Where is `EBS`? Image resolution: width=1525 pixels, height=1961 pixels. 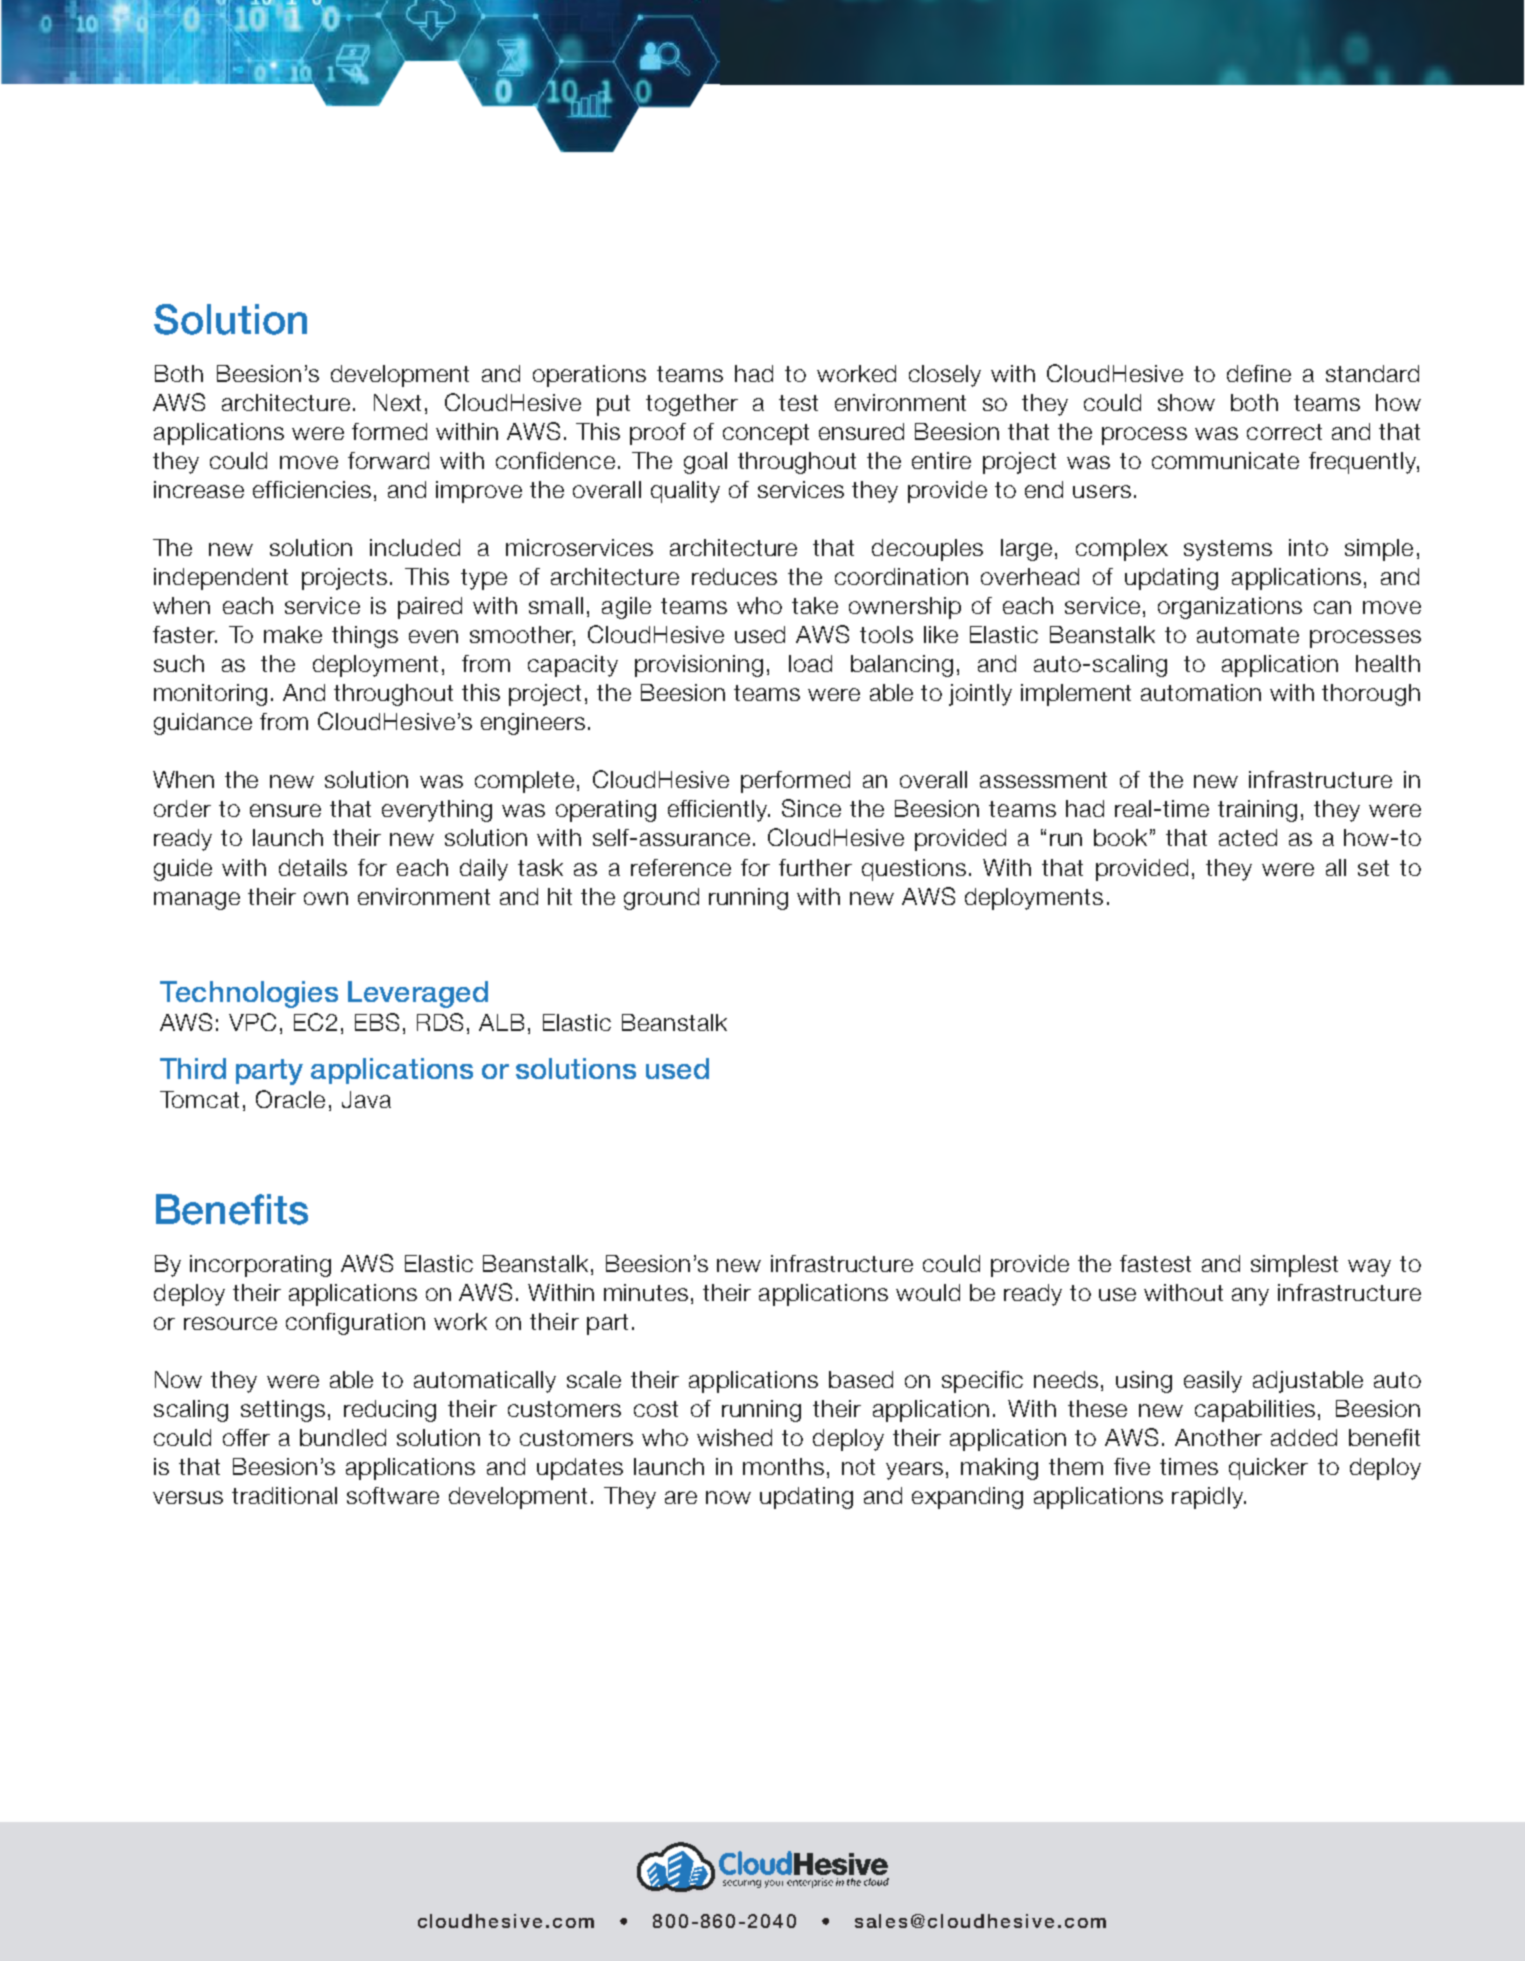 EBS is located at coordinates (377, 1022).
